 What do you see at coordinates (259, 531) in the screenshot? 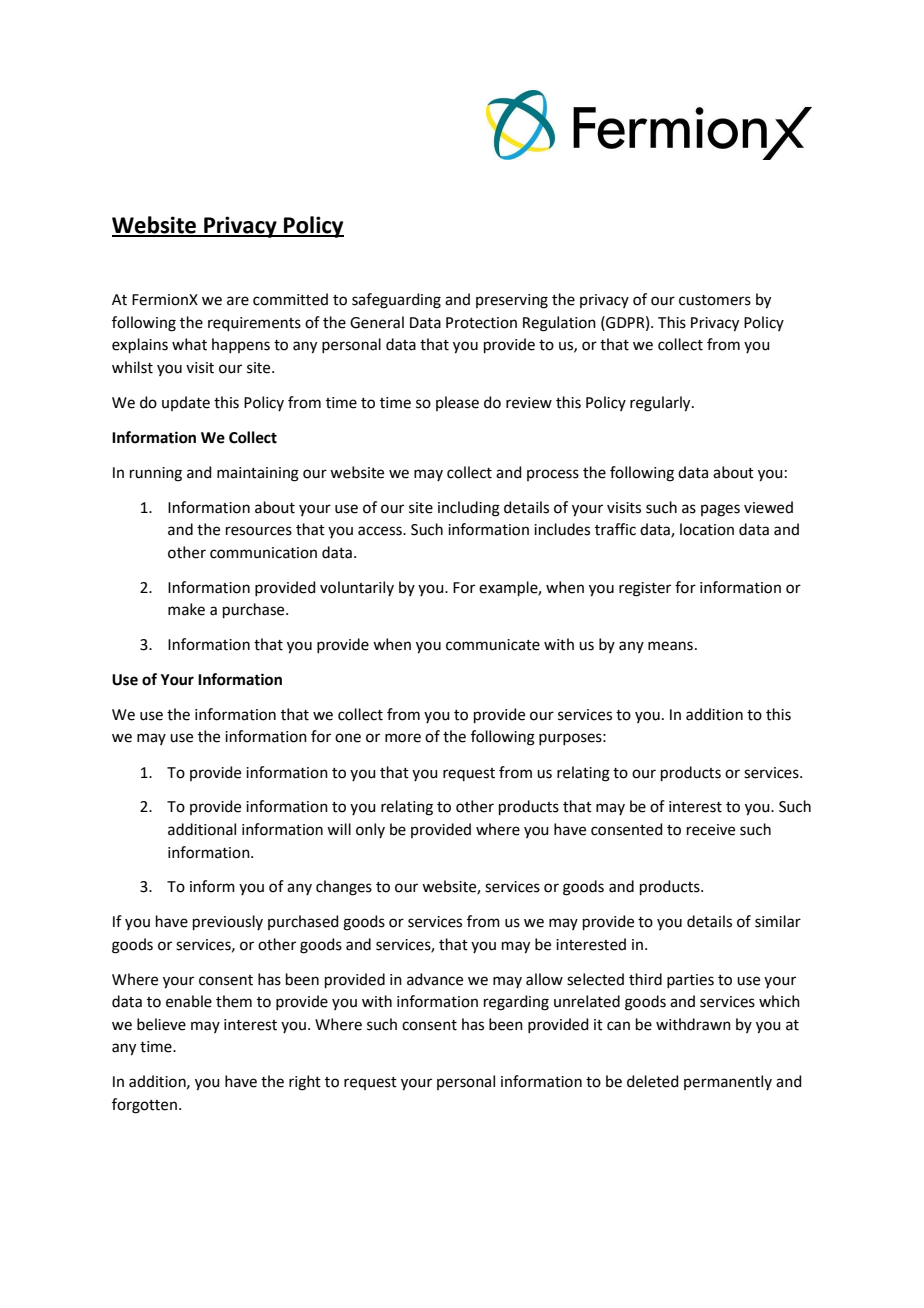
I see `resources` at bounding box center [259, 531].
